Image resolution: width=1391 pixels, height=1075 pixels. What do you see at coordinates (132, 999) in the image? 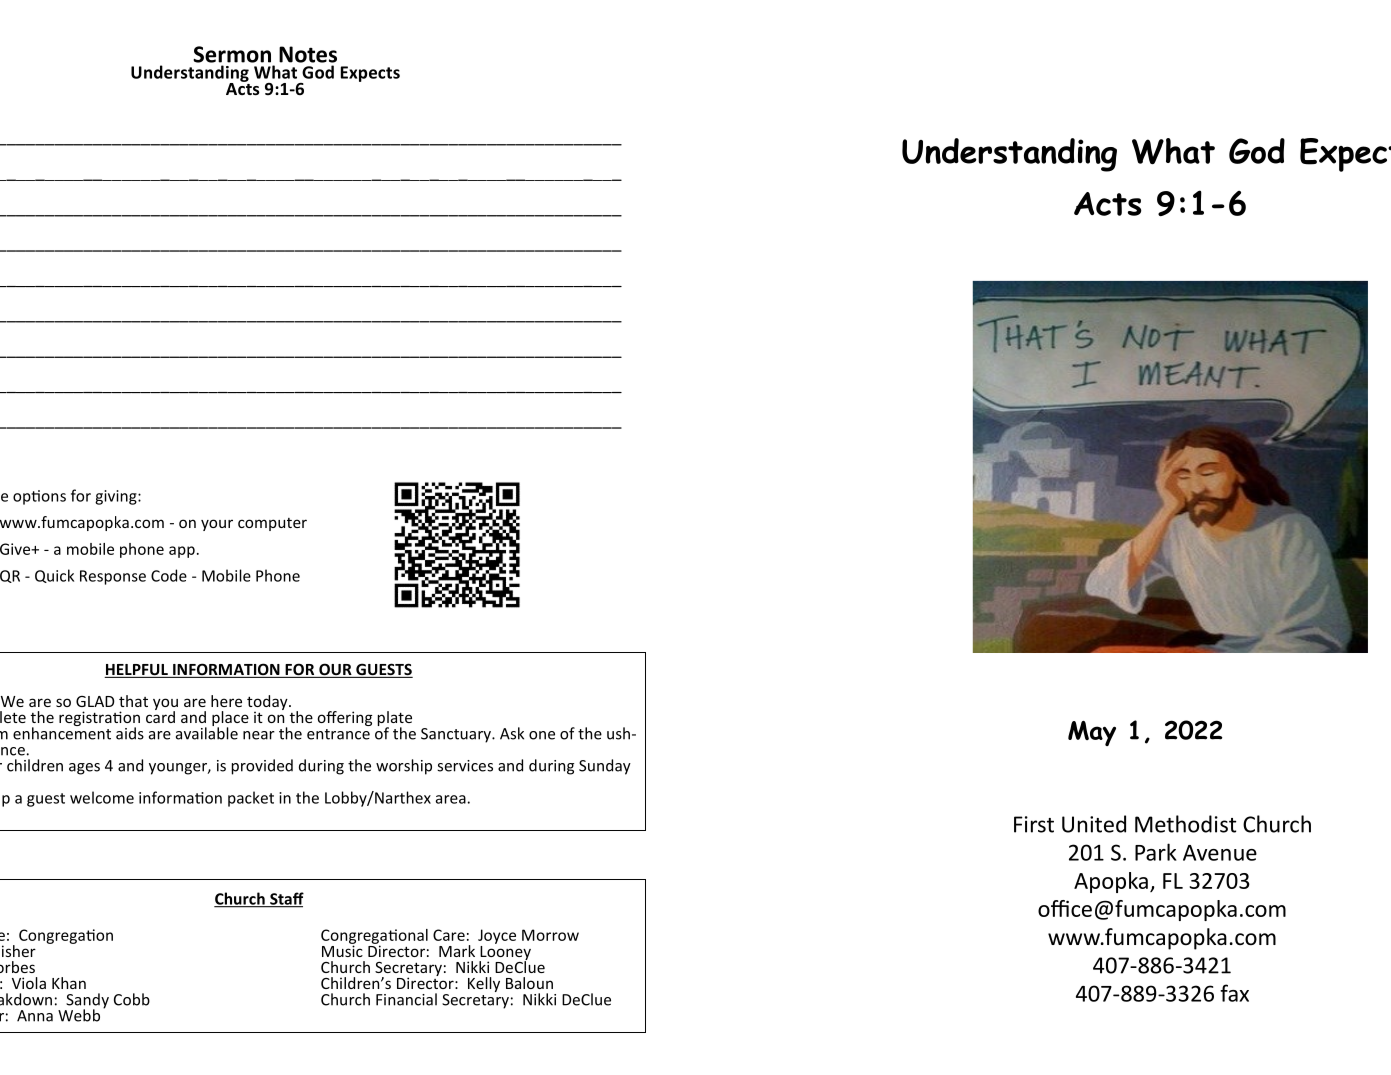
I see `Cobb` at bounding box center [132, 999].
